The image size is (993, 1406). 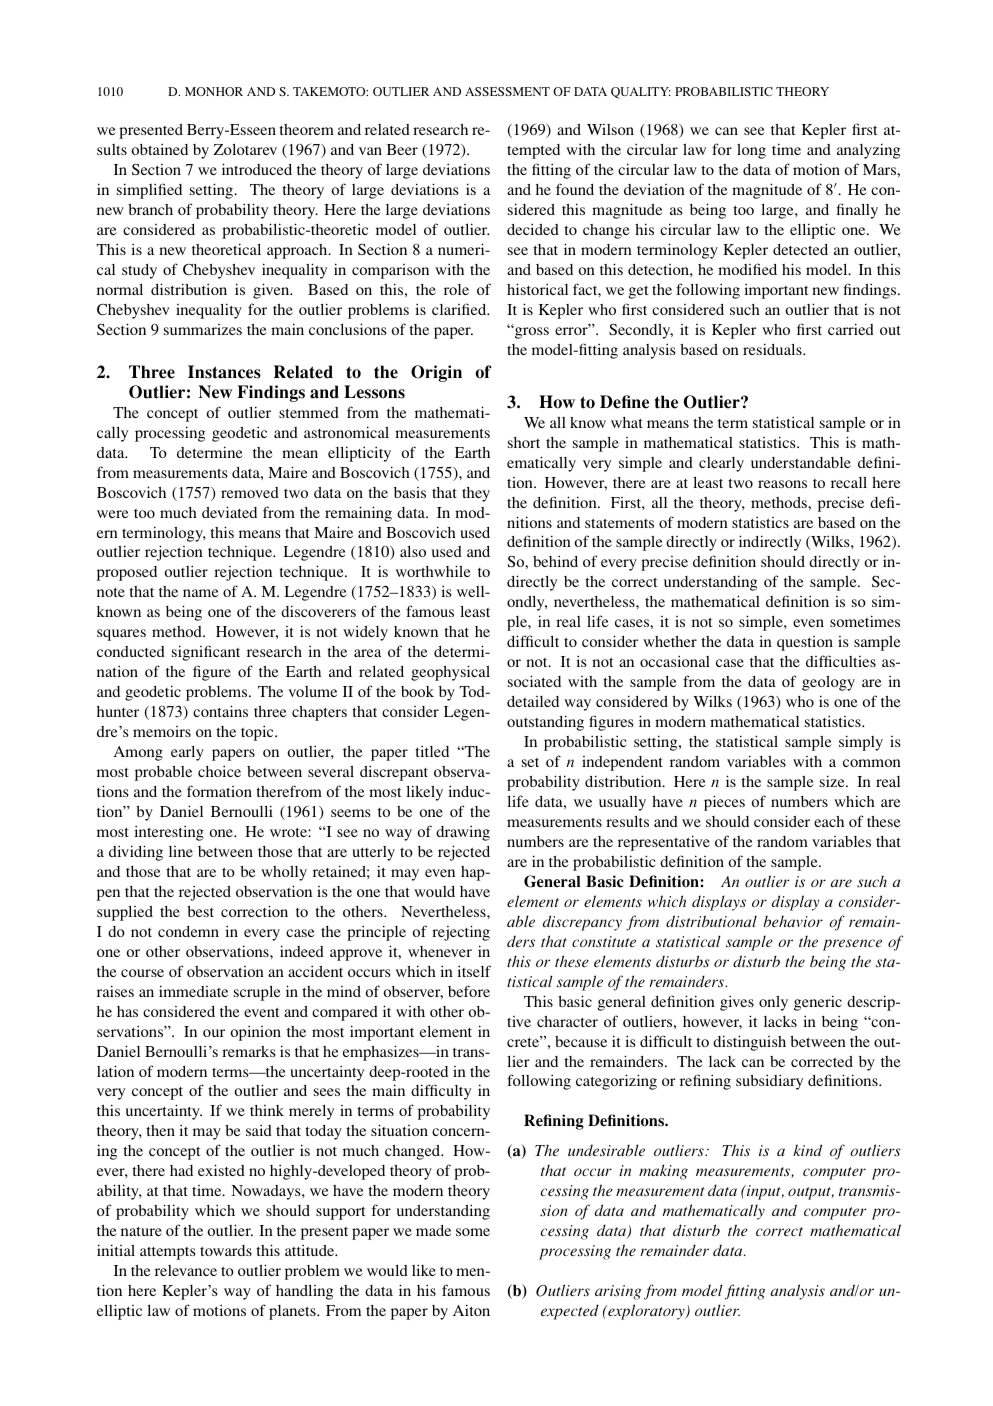 What do you see at coordinates (220, 711) in the screenshot?
I see `contains` at bounding box center [220, 711].
